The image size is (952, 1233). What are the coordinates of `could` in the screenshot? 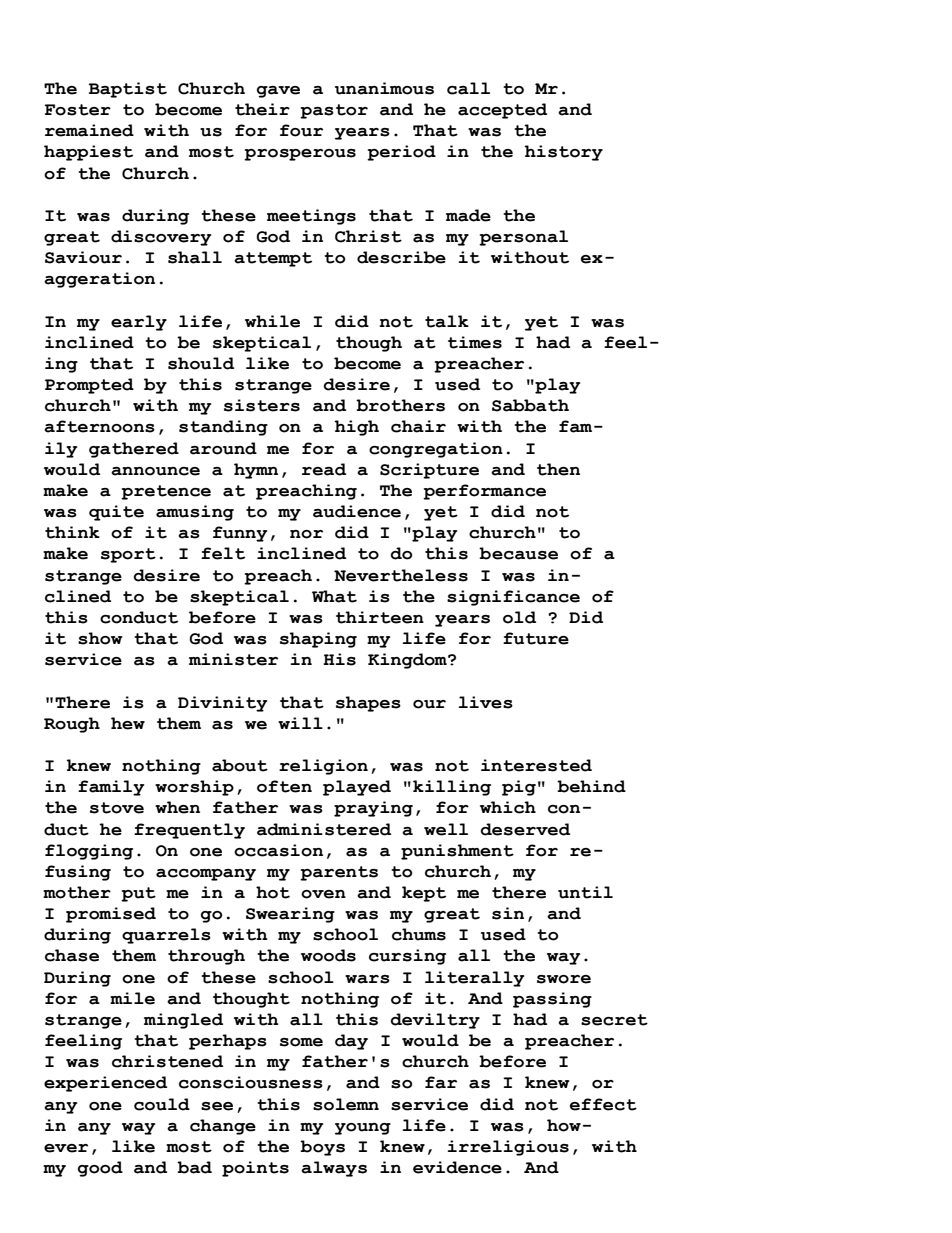 It's located at (162, 1104).
